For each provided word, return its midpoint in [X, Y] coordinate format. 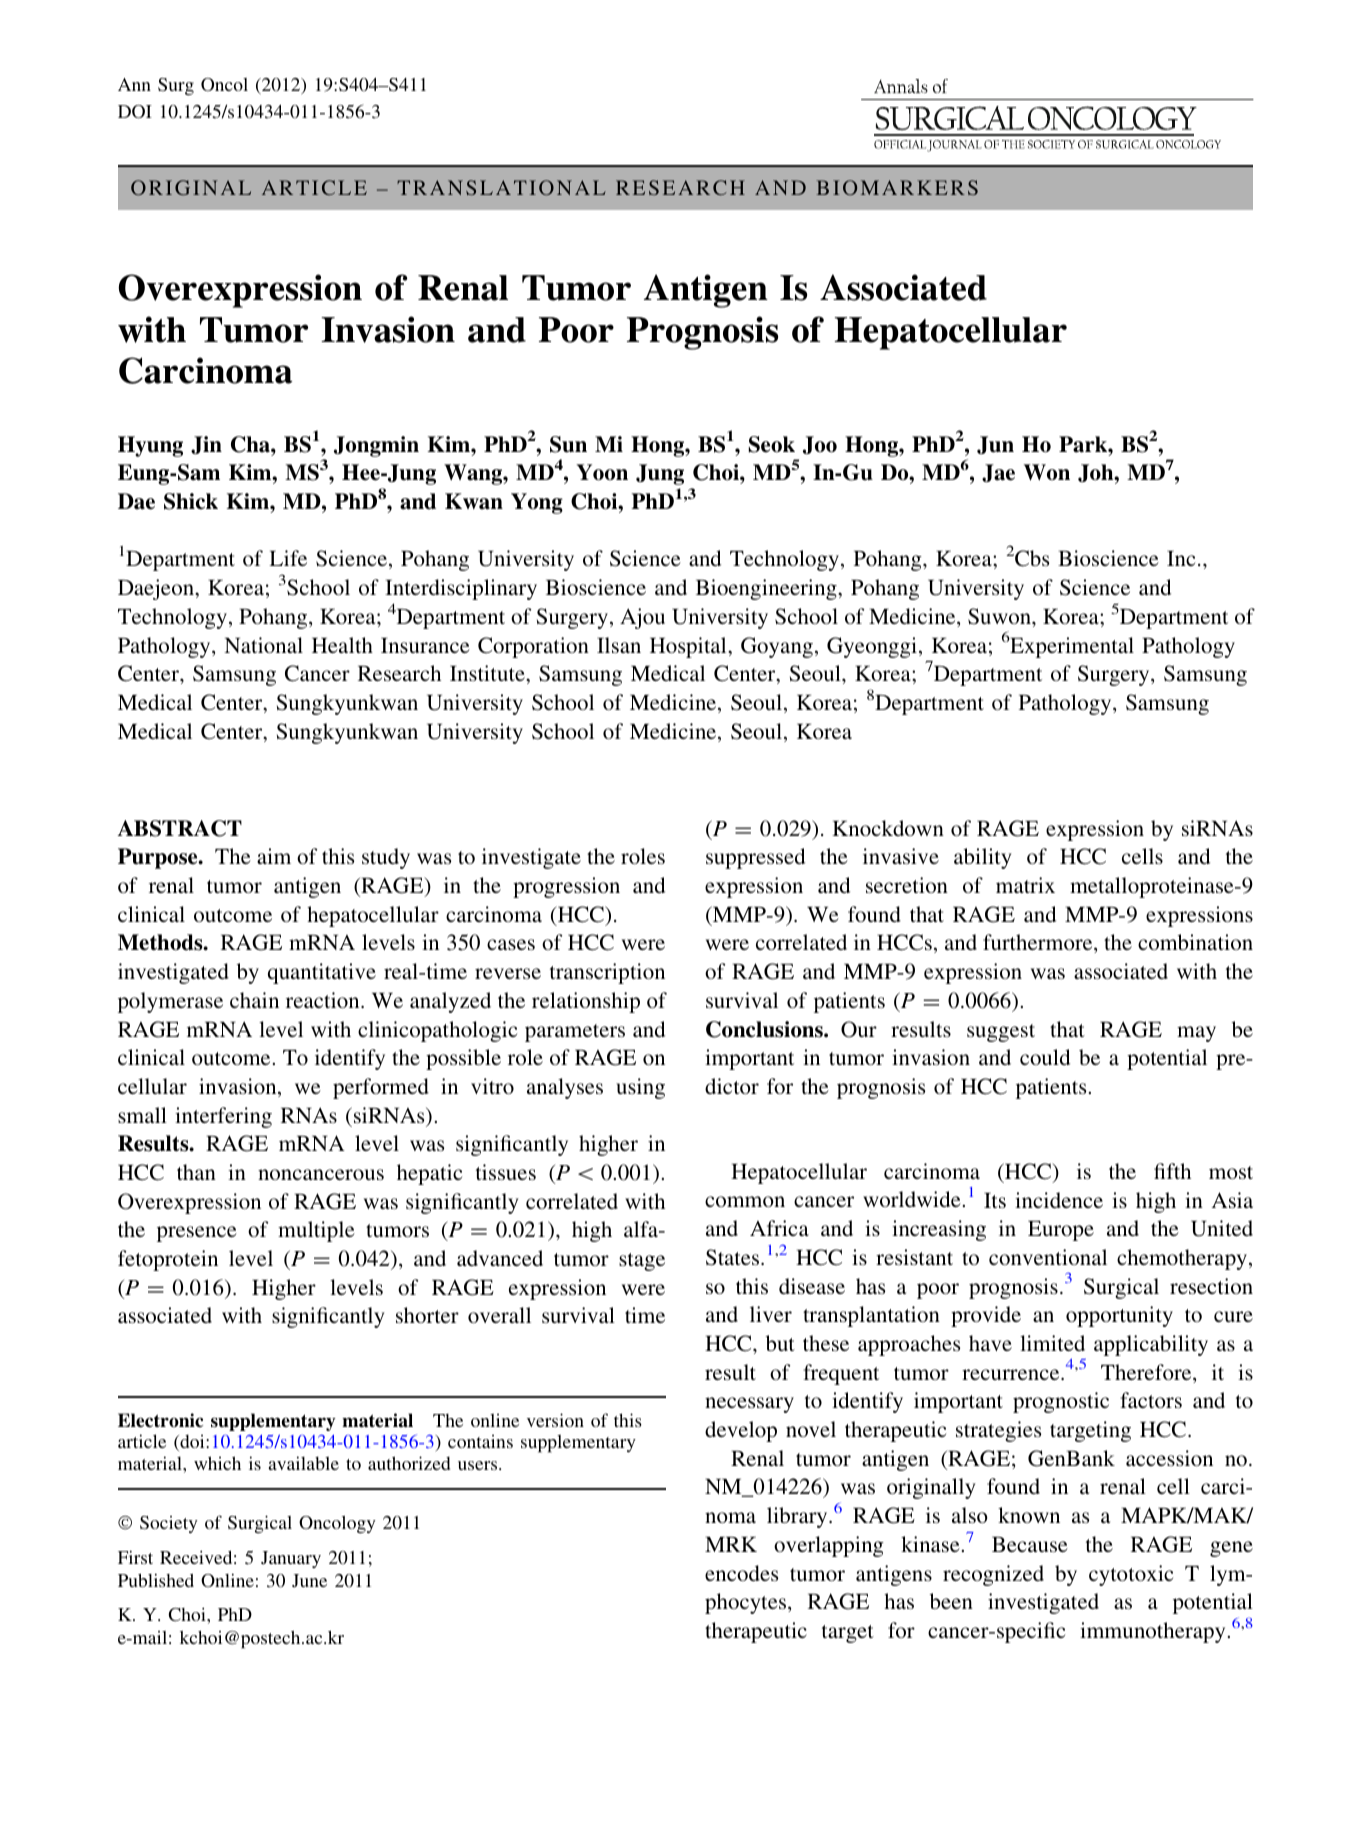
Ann [134, 84]
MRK [731, 1544]
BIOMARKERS [897, 187]
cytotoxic [1131, 1575]
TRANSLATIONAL [501, 187]
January [291, 1559]
